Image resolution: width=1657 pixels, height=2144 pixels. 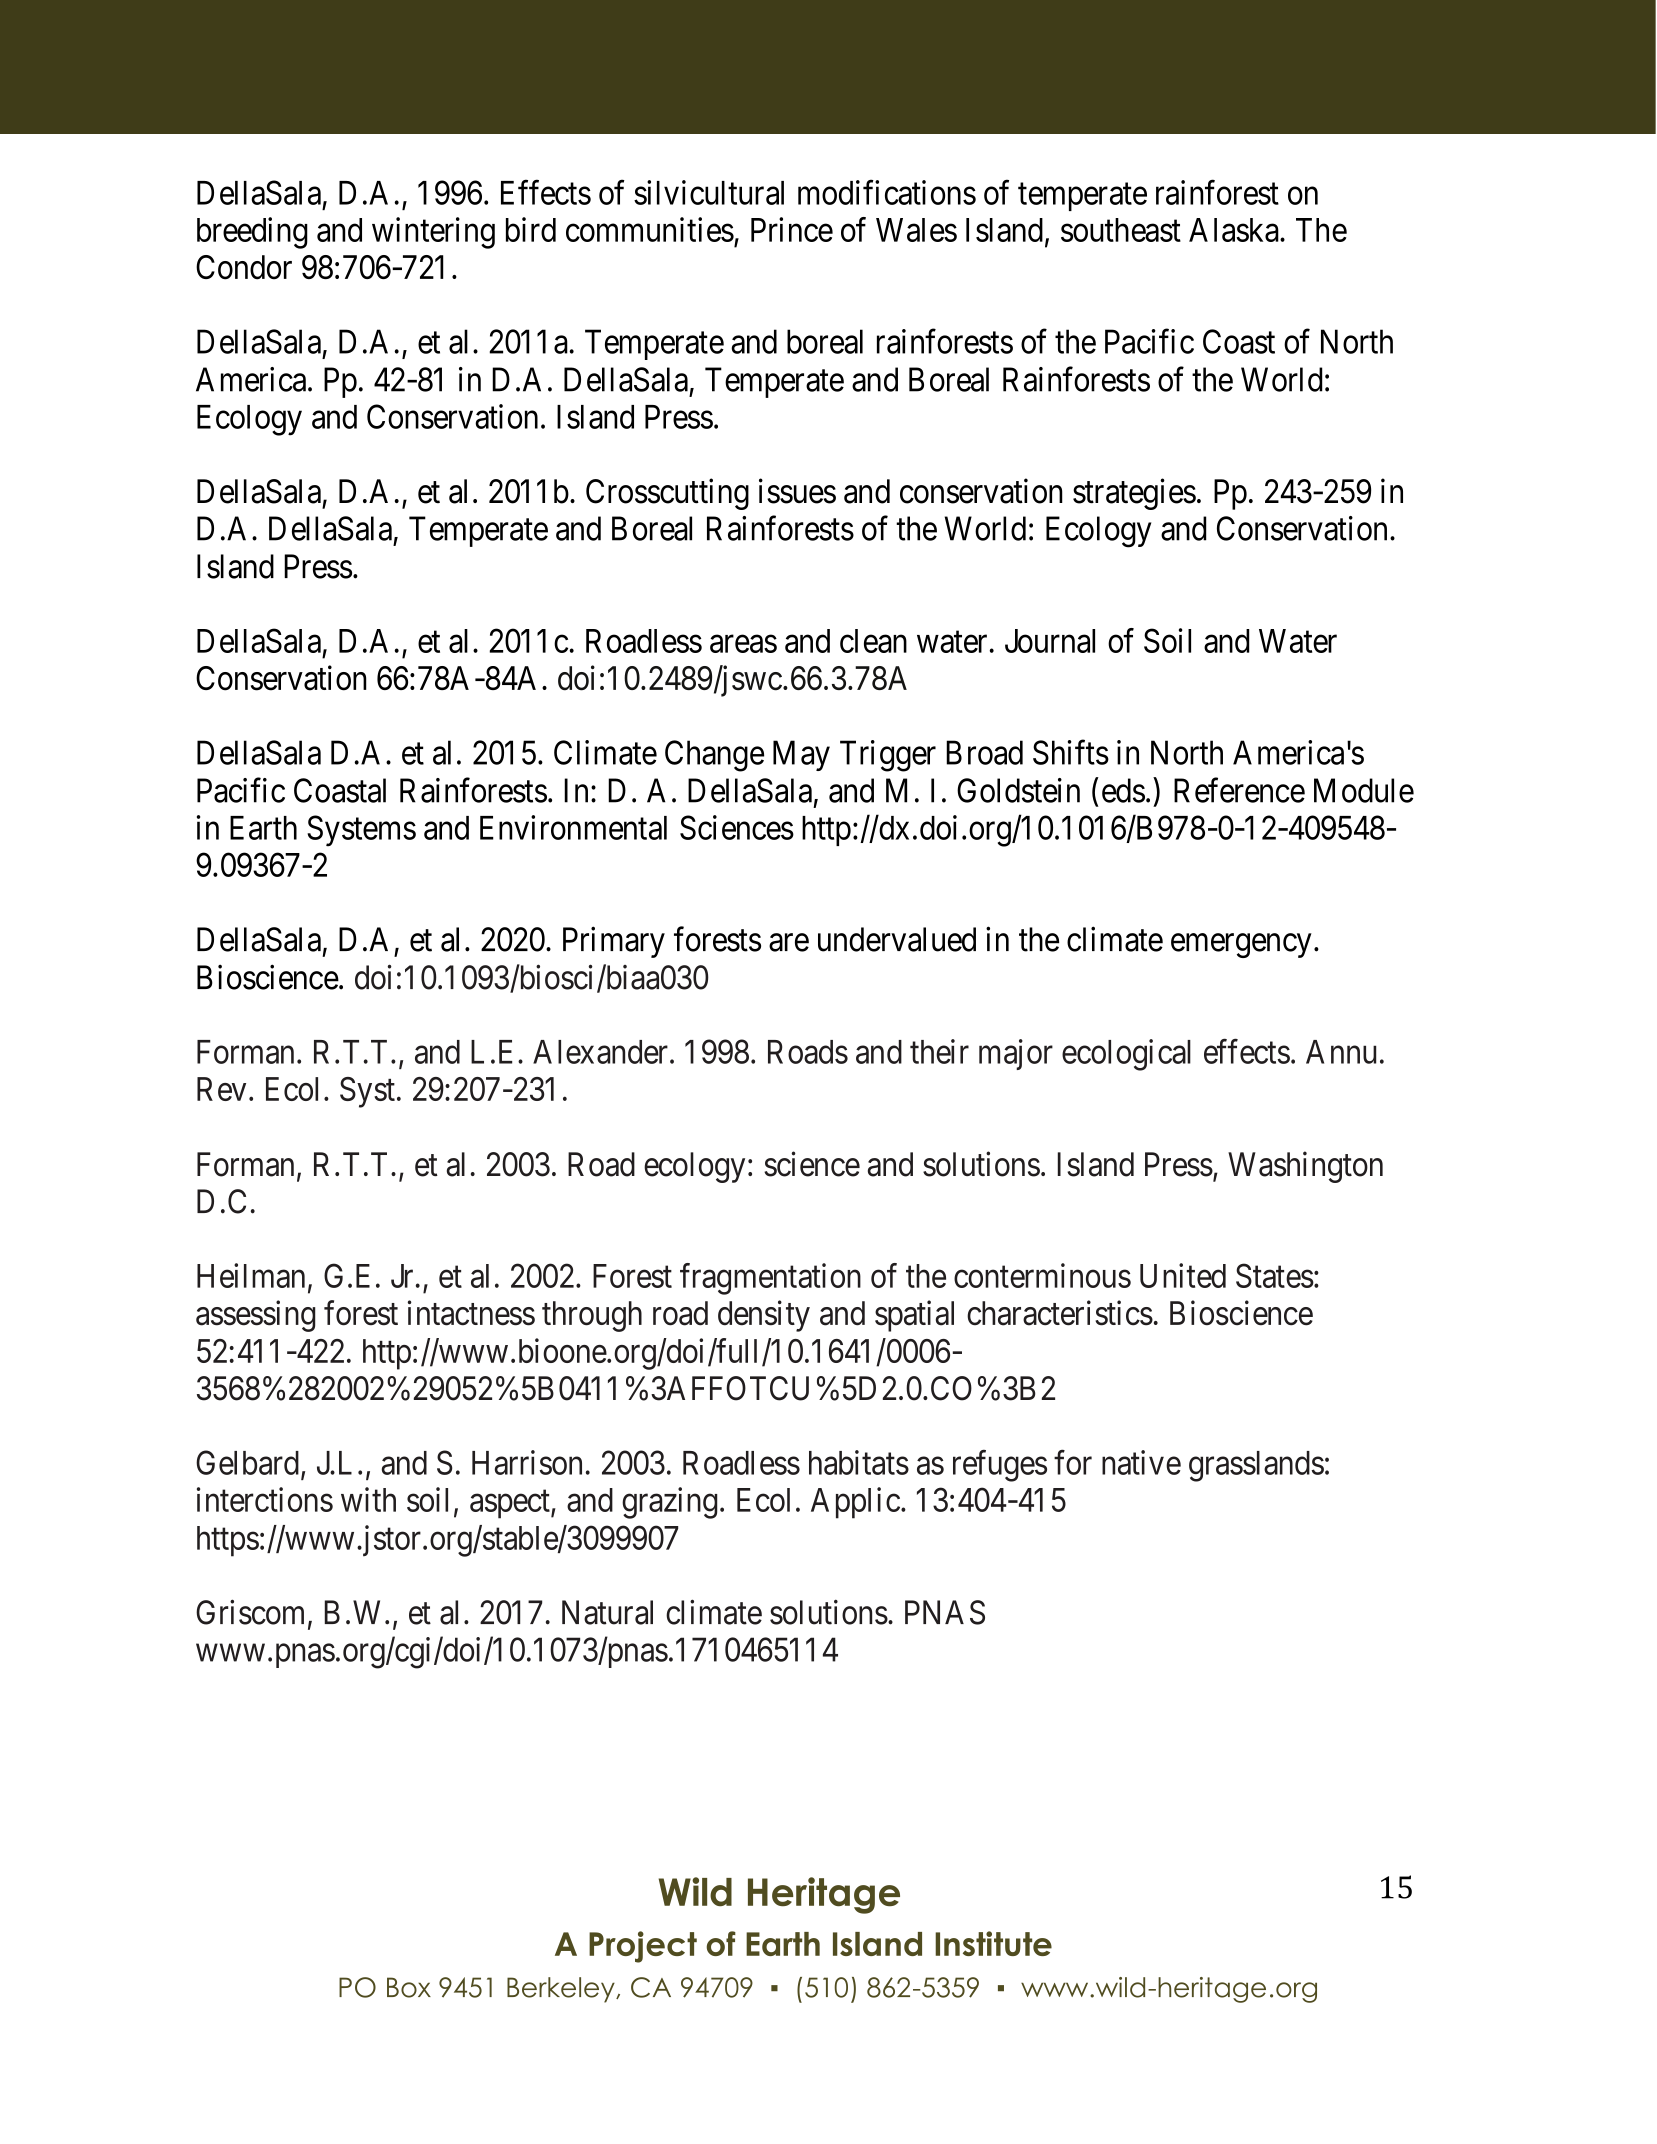 I want to click on Washington, so click(x=1305, y=1167).
